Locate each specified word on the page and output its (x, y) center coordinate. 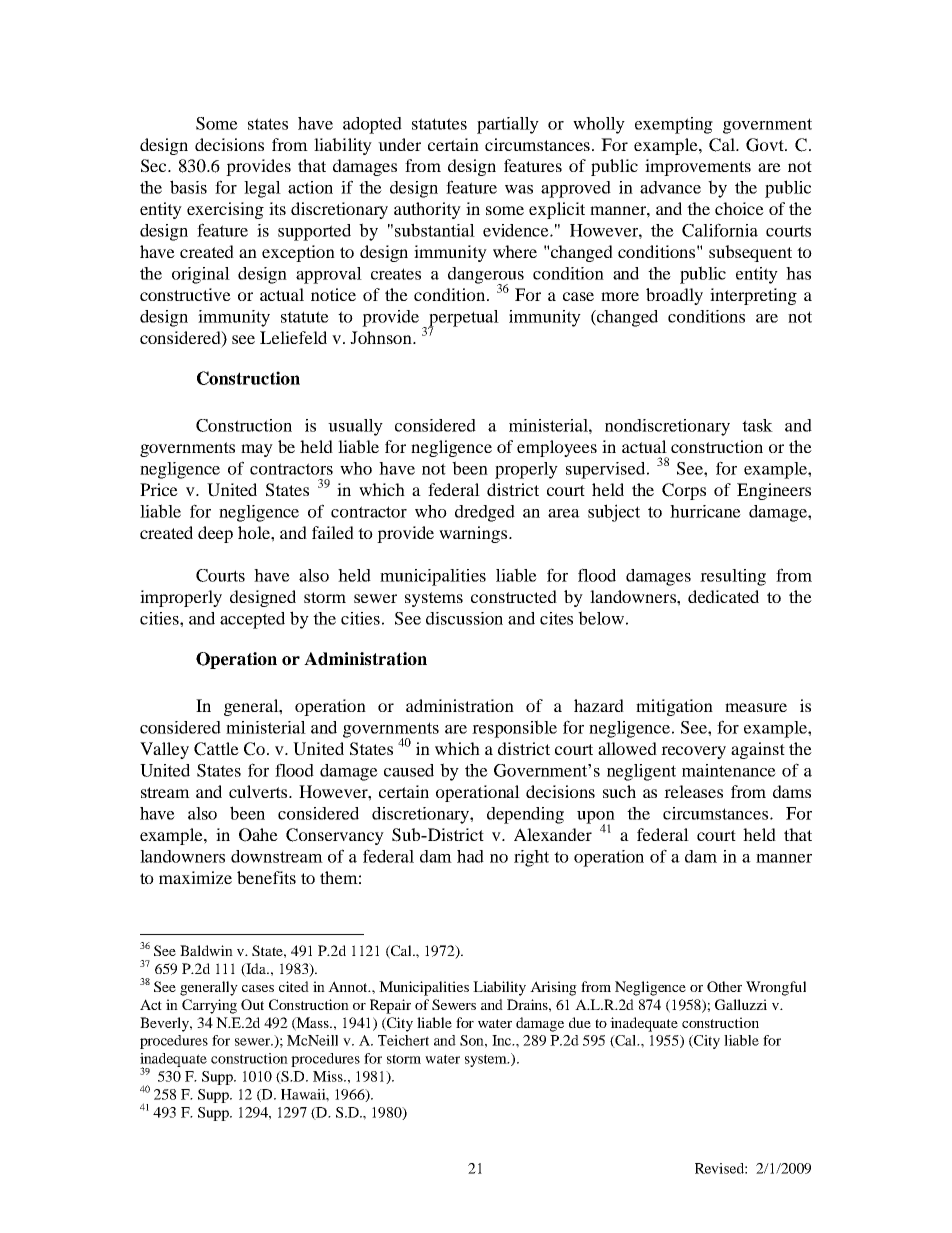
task (757, 425)
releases (693, 791)
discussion (464, 618)
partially (508, 125)
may (257, 450)
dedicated (723, 596)
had (470, 856)
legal (262, 189)
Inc (503, 1040)
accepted (252, 620)
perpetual (463, 319)
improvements (698, 167)
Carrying (209, 1006)
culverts (259, 791)
